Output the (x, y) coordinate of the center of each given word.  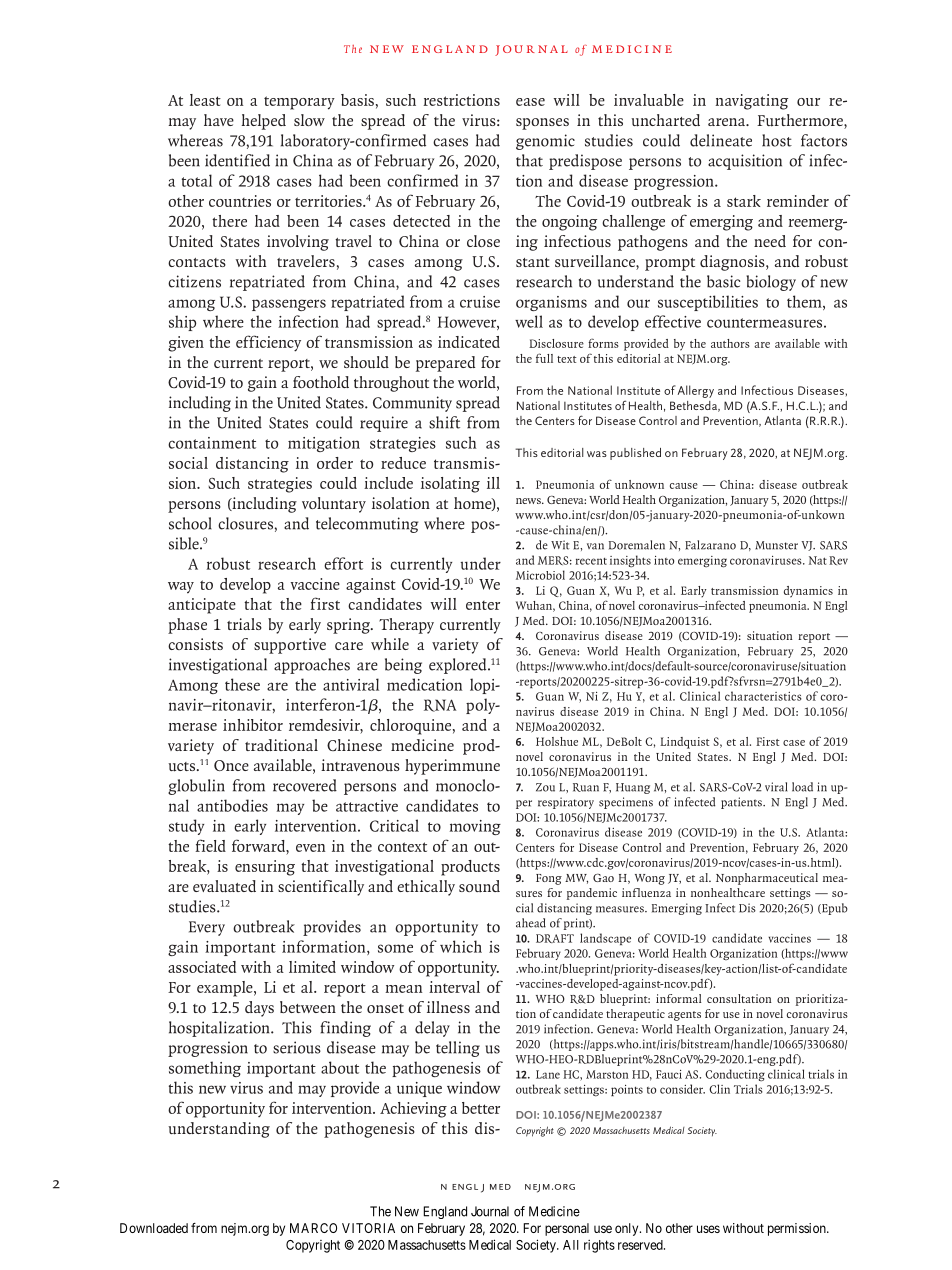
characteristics (763, 696)
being (403, 666)
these (242, 684)
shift (444, 422)
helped (263, 122)
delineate (721, 140)
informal (679, 998)
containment (212, 443)
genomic (545, 142)
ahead (531, 923)
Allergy (696, 391)
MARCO (313, 1228)
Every (207, 928)
